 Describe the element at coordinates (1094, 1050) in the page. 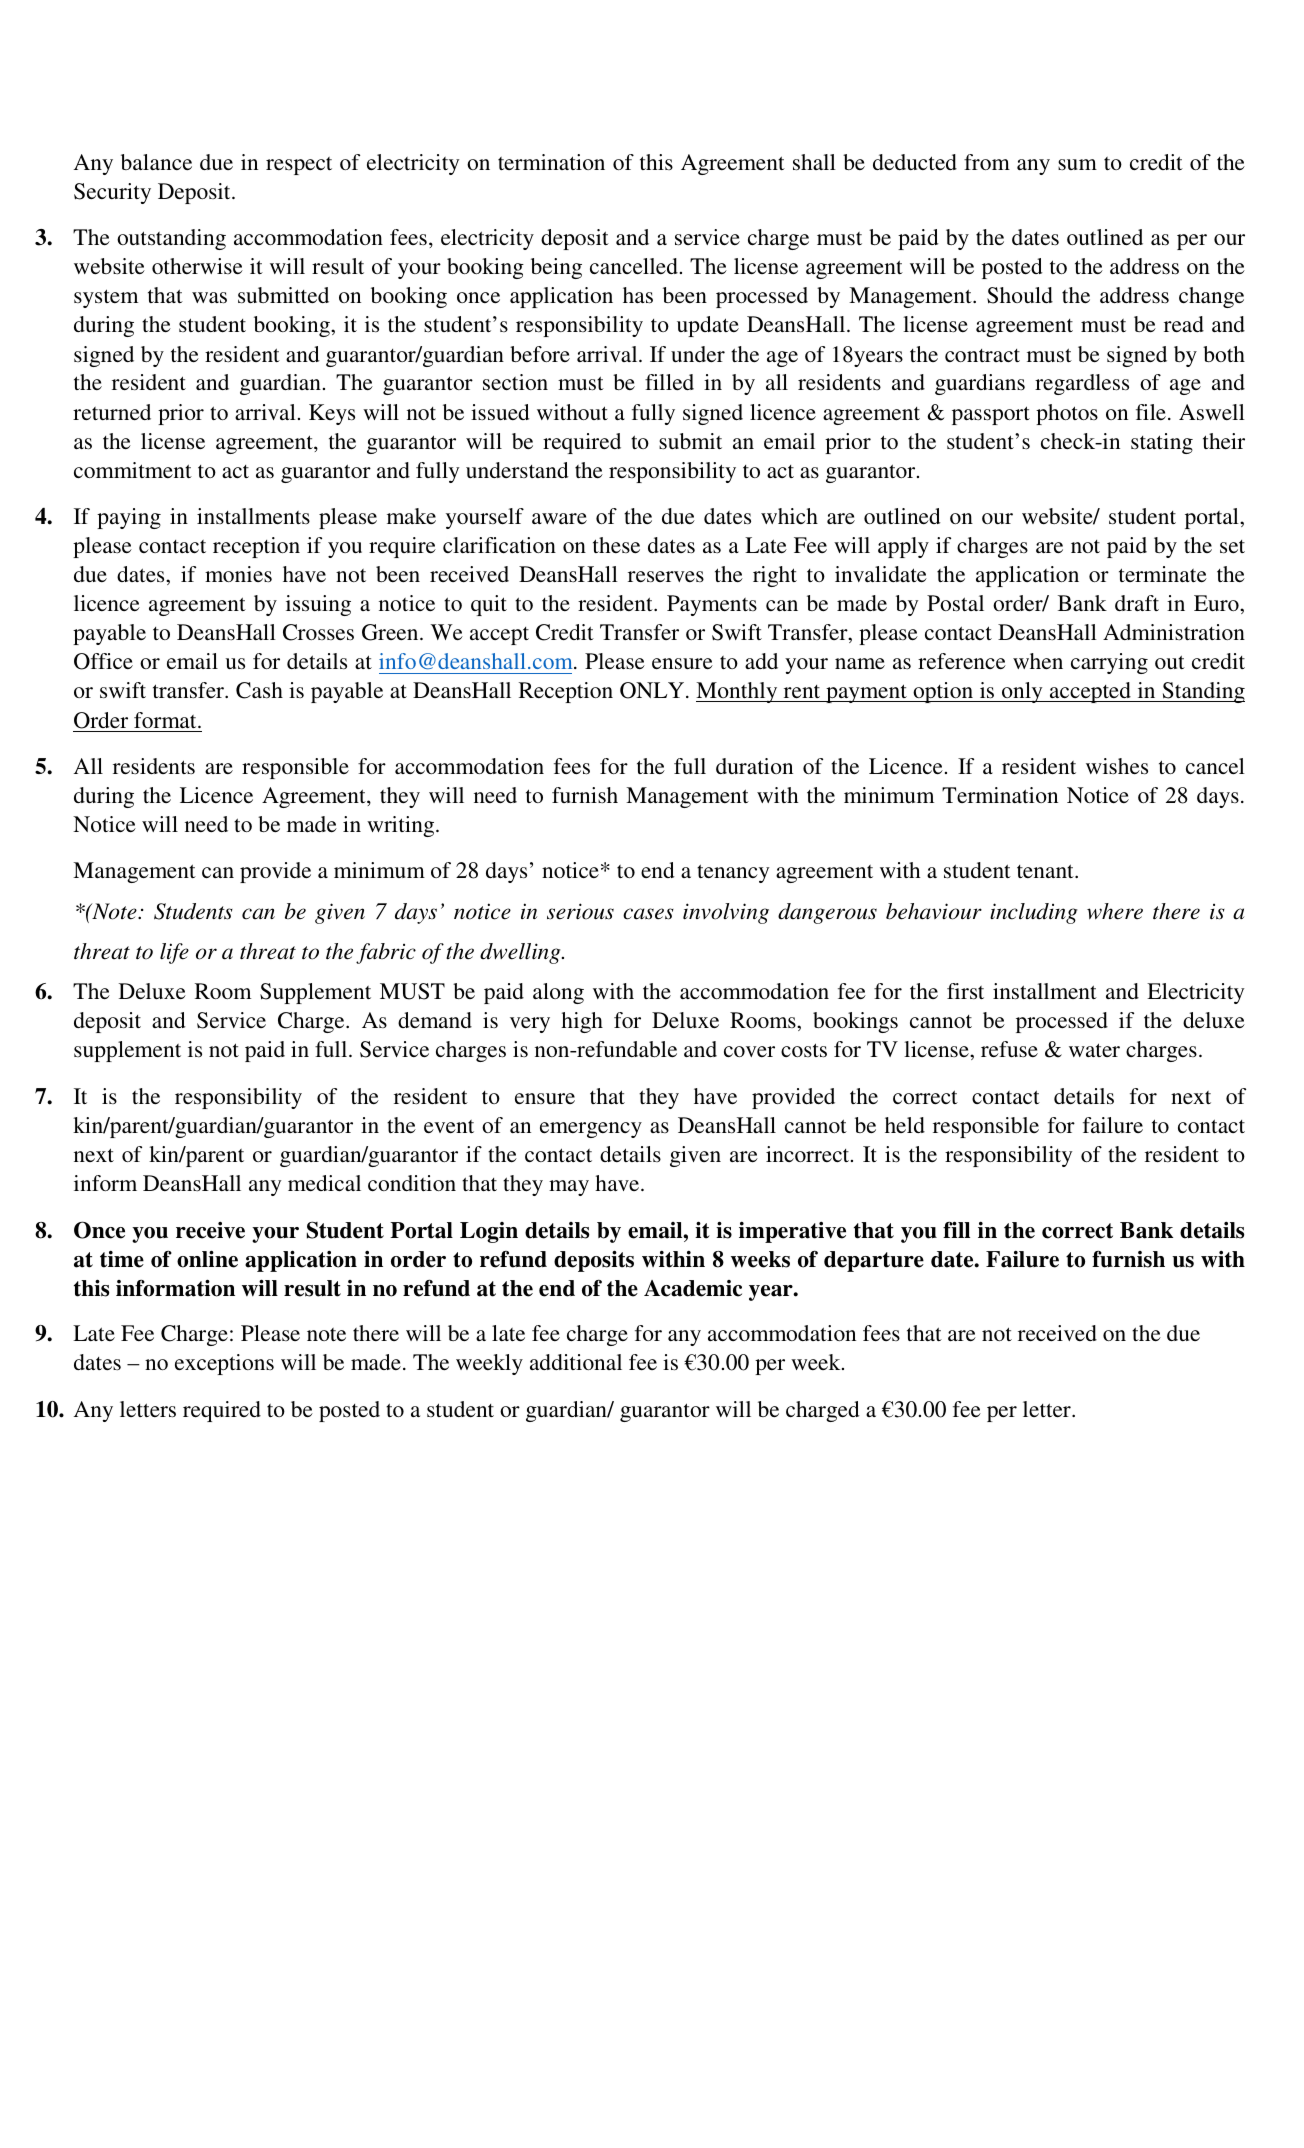

I see `water` at that location.
